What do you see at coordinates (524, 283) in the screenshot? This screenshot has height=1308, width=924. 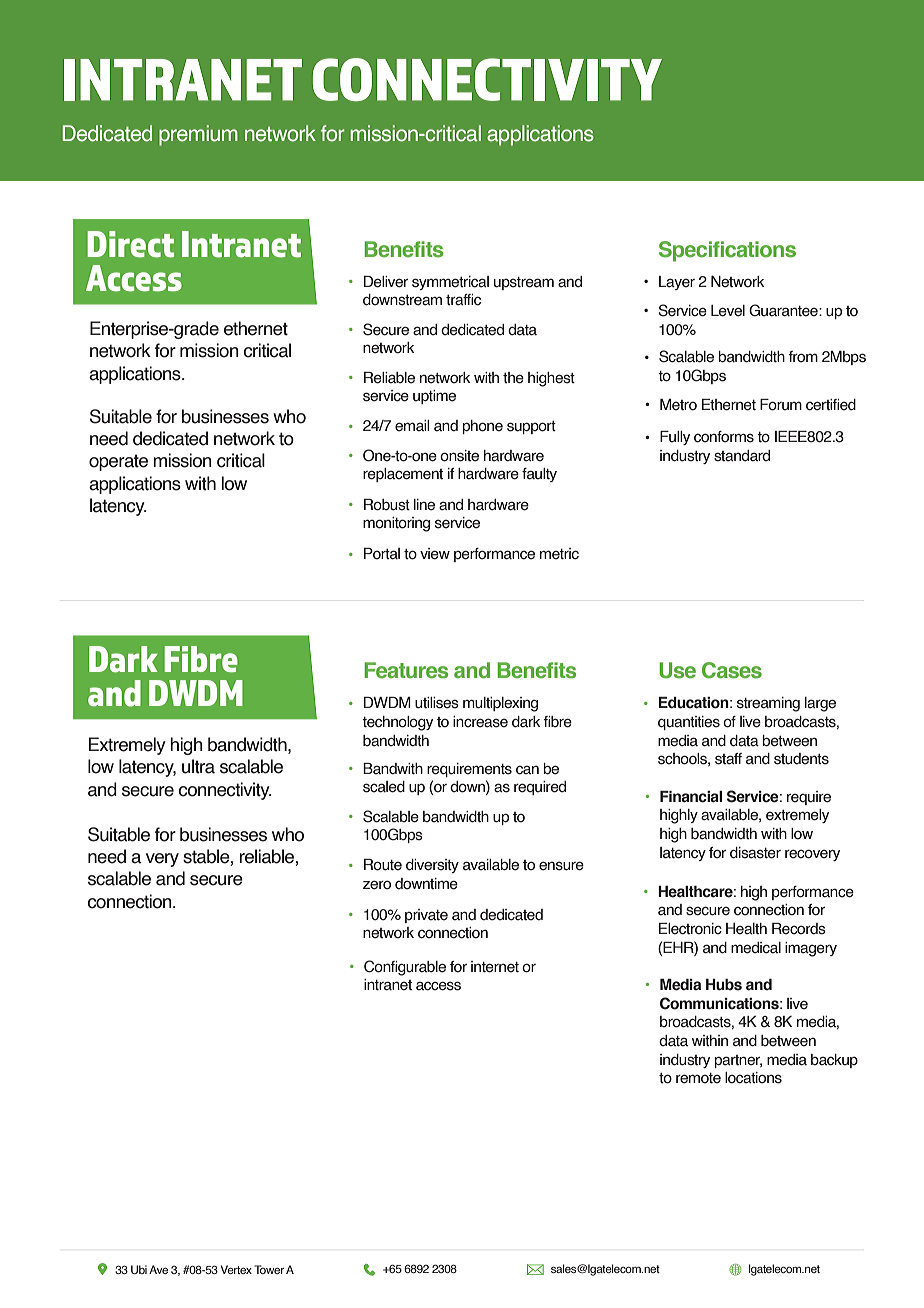 I see `upstream` at bounding box center [524, 283].
